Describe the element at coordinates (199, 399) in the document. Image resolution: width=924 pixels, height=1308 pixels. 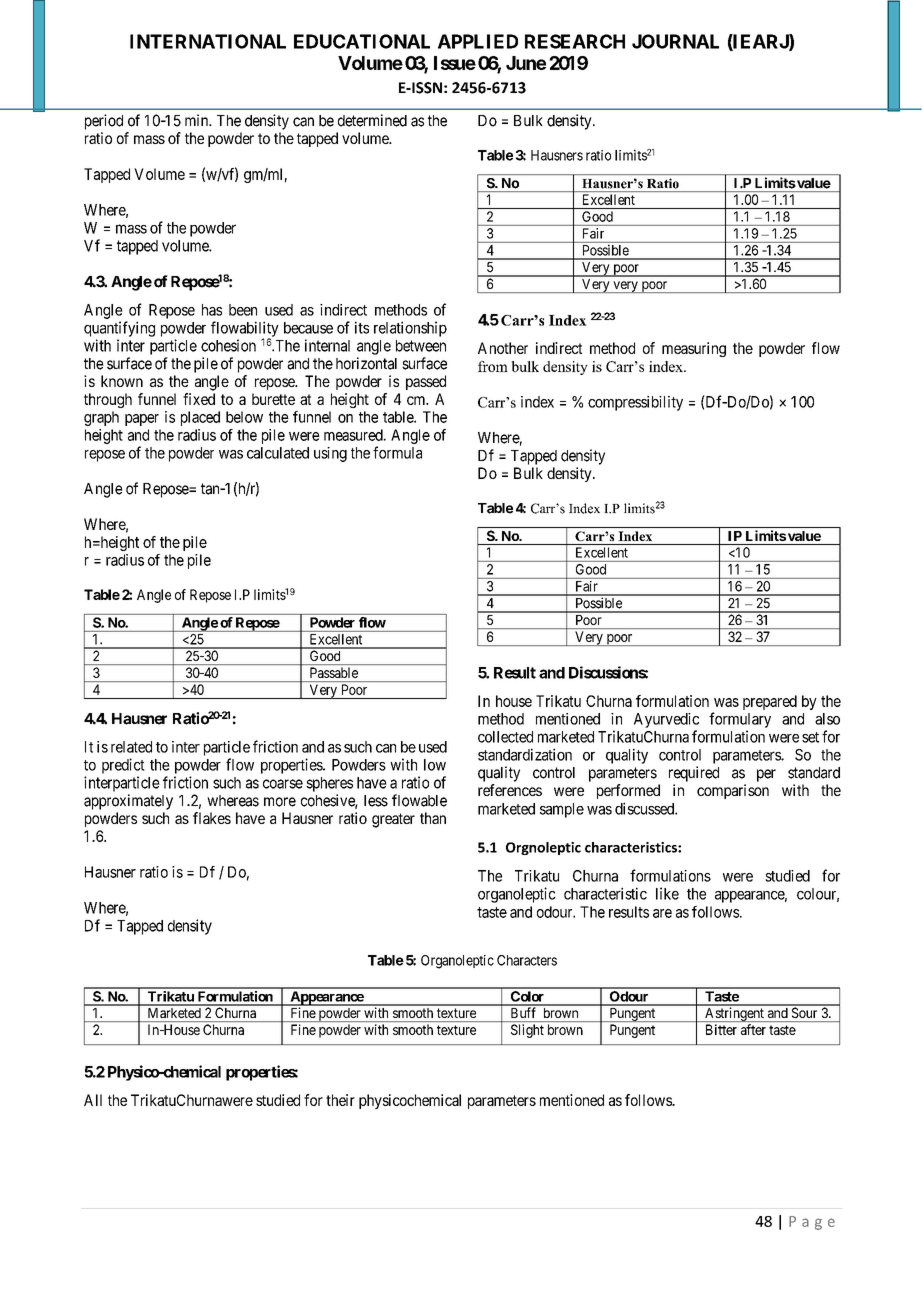
I see `fixed` at that location.
